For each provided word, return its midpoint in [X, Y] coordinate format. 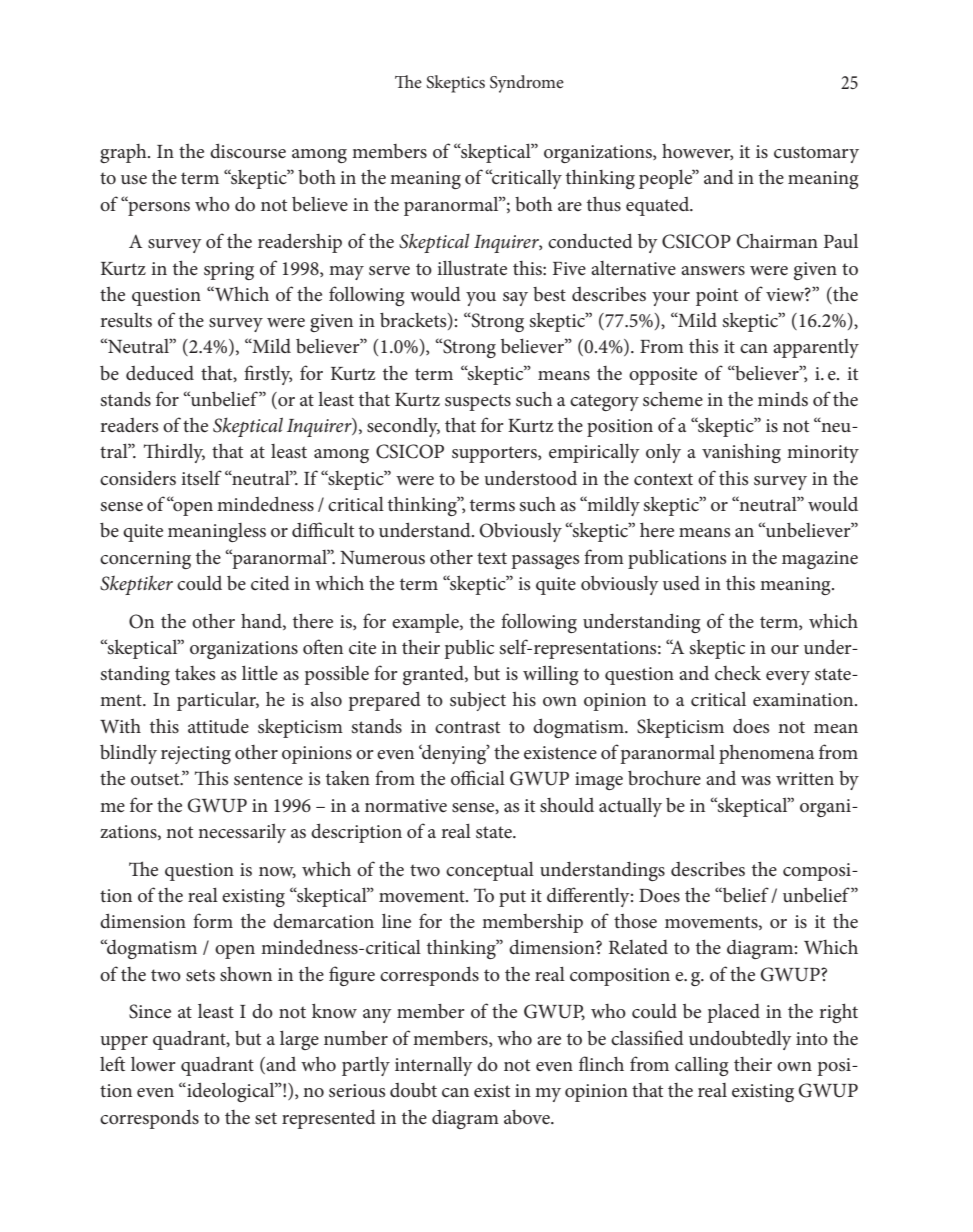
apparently [816, 348]
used [681, 583]
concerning [145, 560]
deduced [160, 372]
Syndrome [527, 84]
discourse [248, 151]
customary [816, 154]
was [756, 780]
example [426, 623]
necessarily [242, 833]
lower [153, 1064]
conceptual [490, 871]
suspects [478, 402]
